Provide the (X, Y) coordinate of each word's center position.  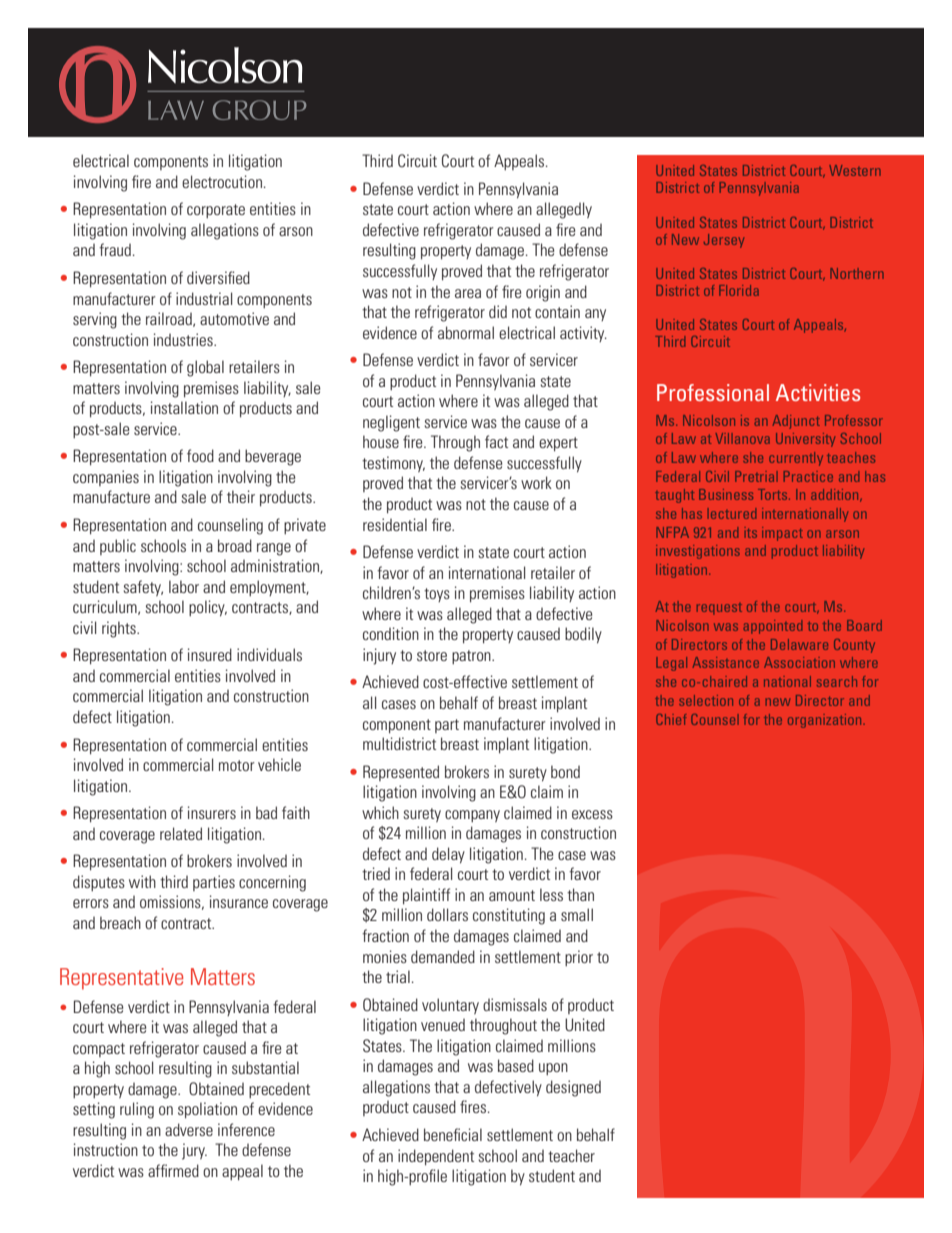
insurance (239, 901)
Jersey (724, 241)
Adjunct (796, 422)
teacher (571, 1155)
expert (558, 444)
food (200, 455)
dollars (447, 914)
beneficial (453, 1134)
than (580, 894)
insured (210, 654)
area (468, 293)
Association (799, 662)
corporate (216, 211)
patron (472, 657)
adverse (189, 1129)
